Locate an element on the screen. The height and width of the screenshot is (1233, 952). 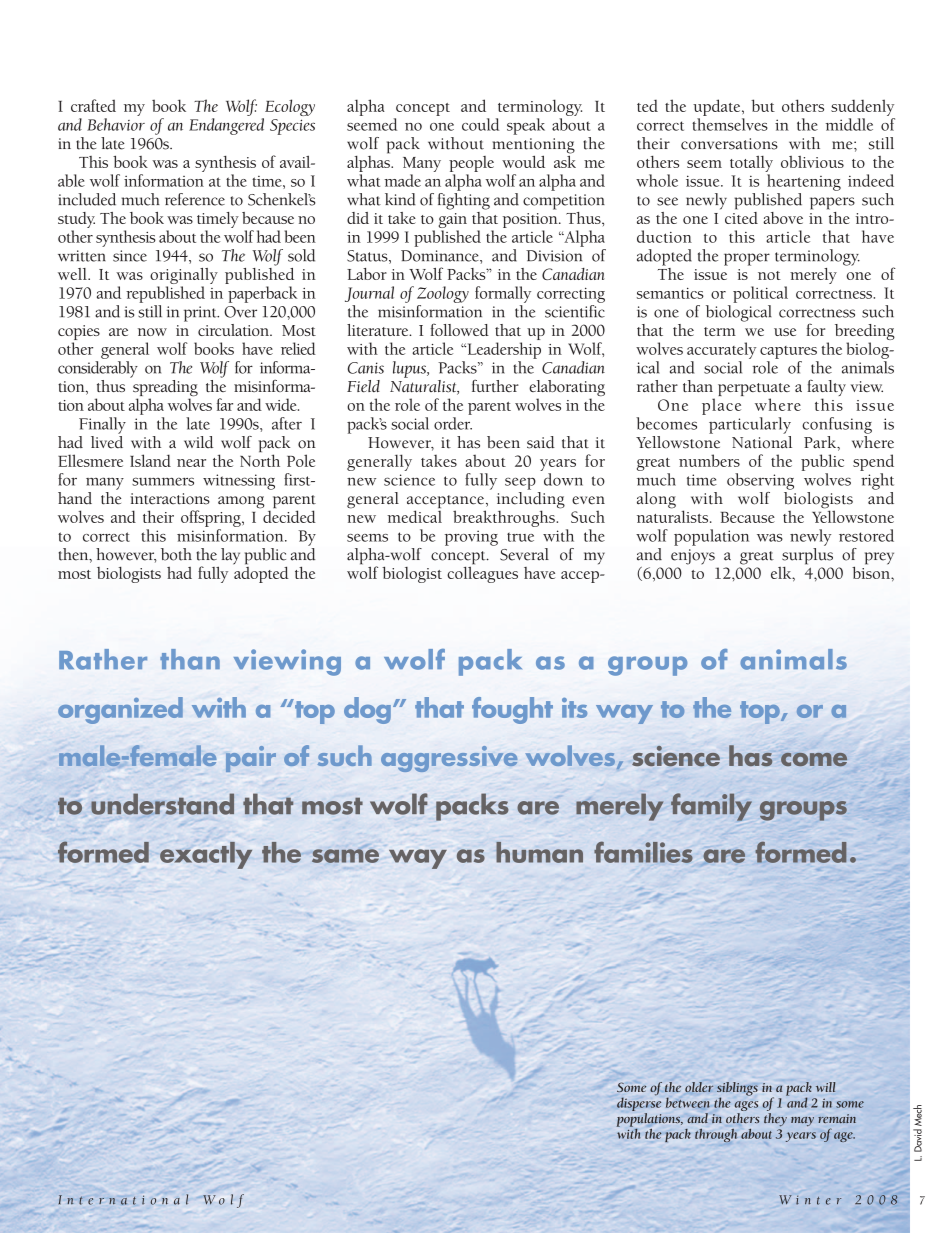
seep is located at coordinates (520, 483).
